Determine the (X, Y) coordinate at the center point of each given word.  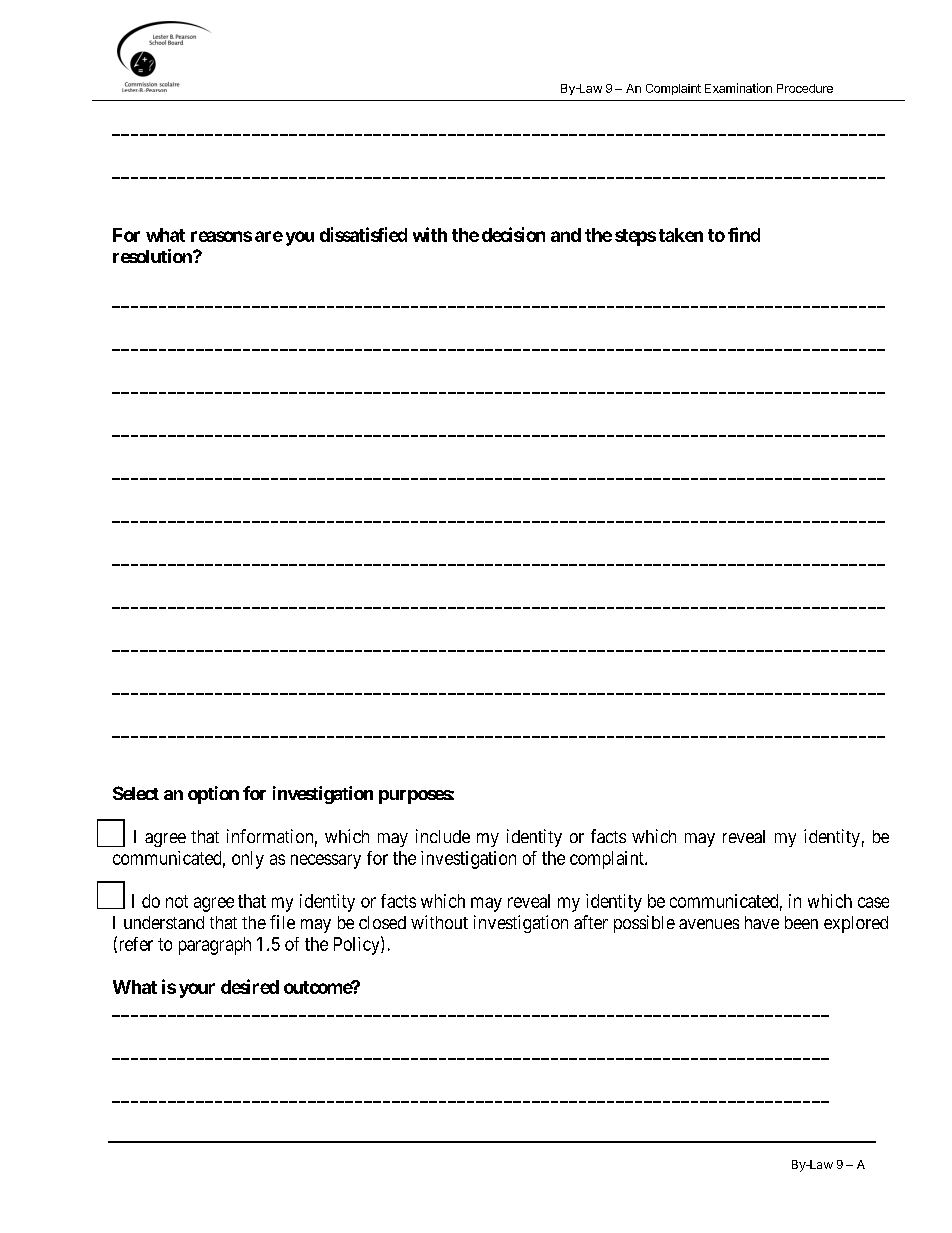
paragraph (215, 946)
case (873, 902)
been (801, 922)
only (248, 860)
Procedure (805, 88)
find (744, 234)
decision (513, 234)
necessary (326, 861)
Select (136, 793)
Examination (738, 88)
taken (681, 235)
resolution (153, 256)
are (269, 236)
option (213, 795)
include (443, 836)
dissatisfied (363, 234)
